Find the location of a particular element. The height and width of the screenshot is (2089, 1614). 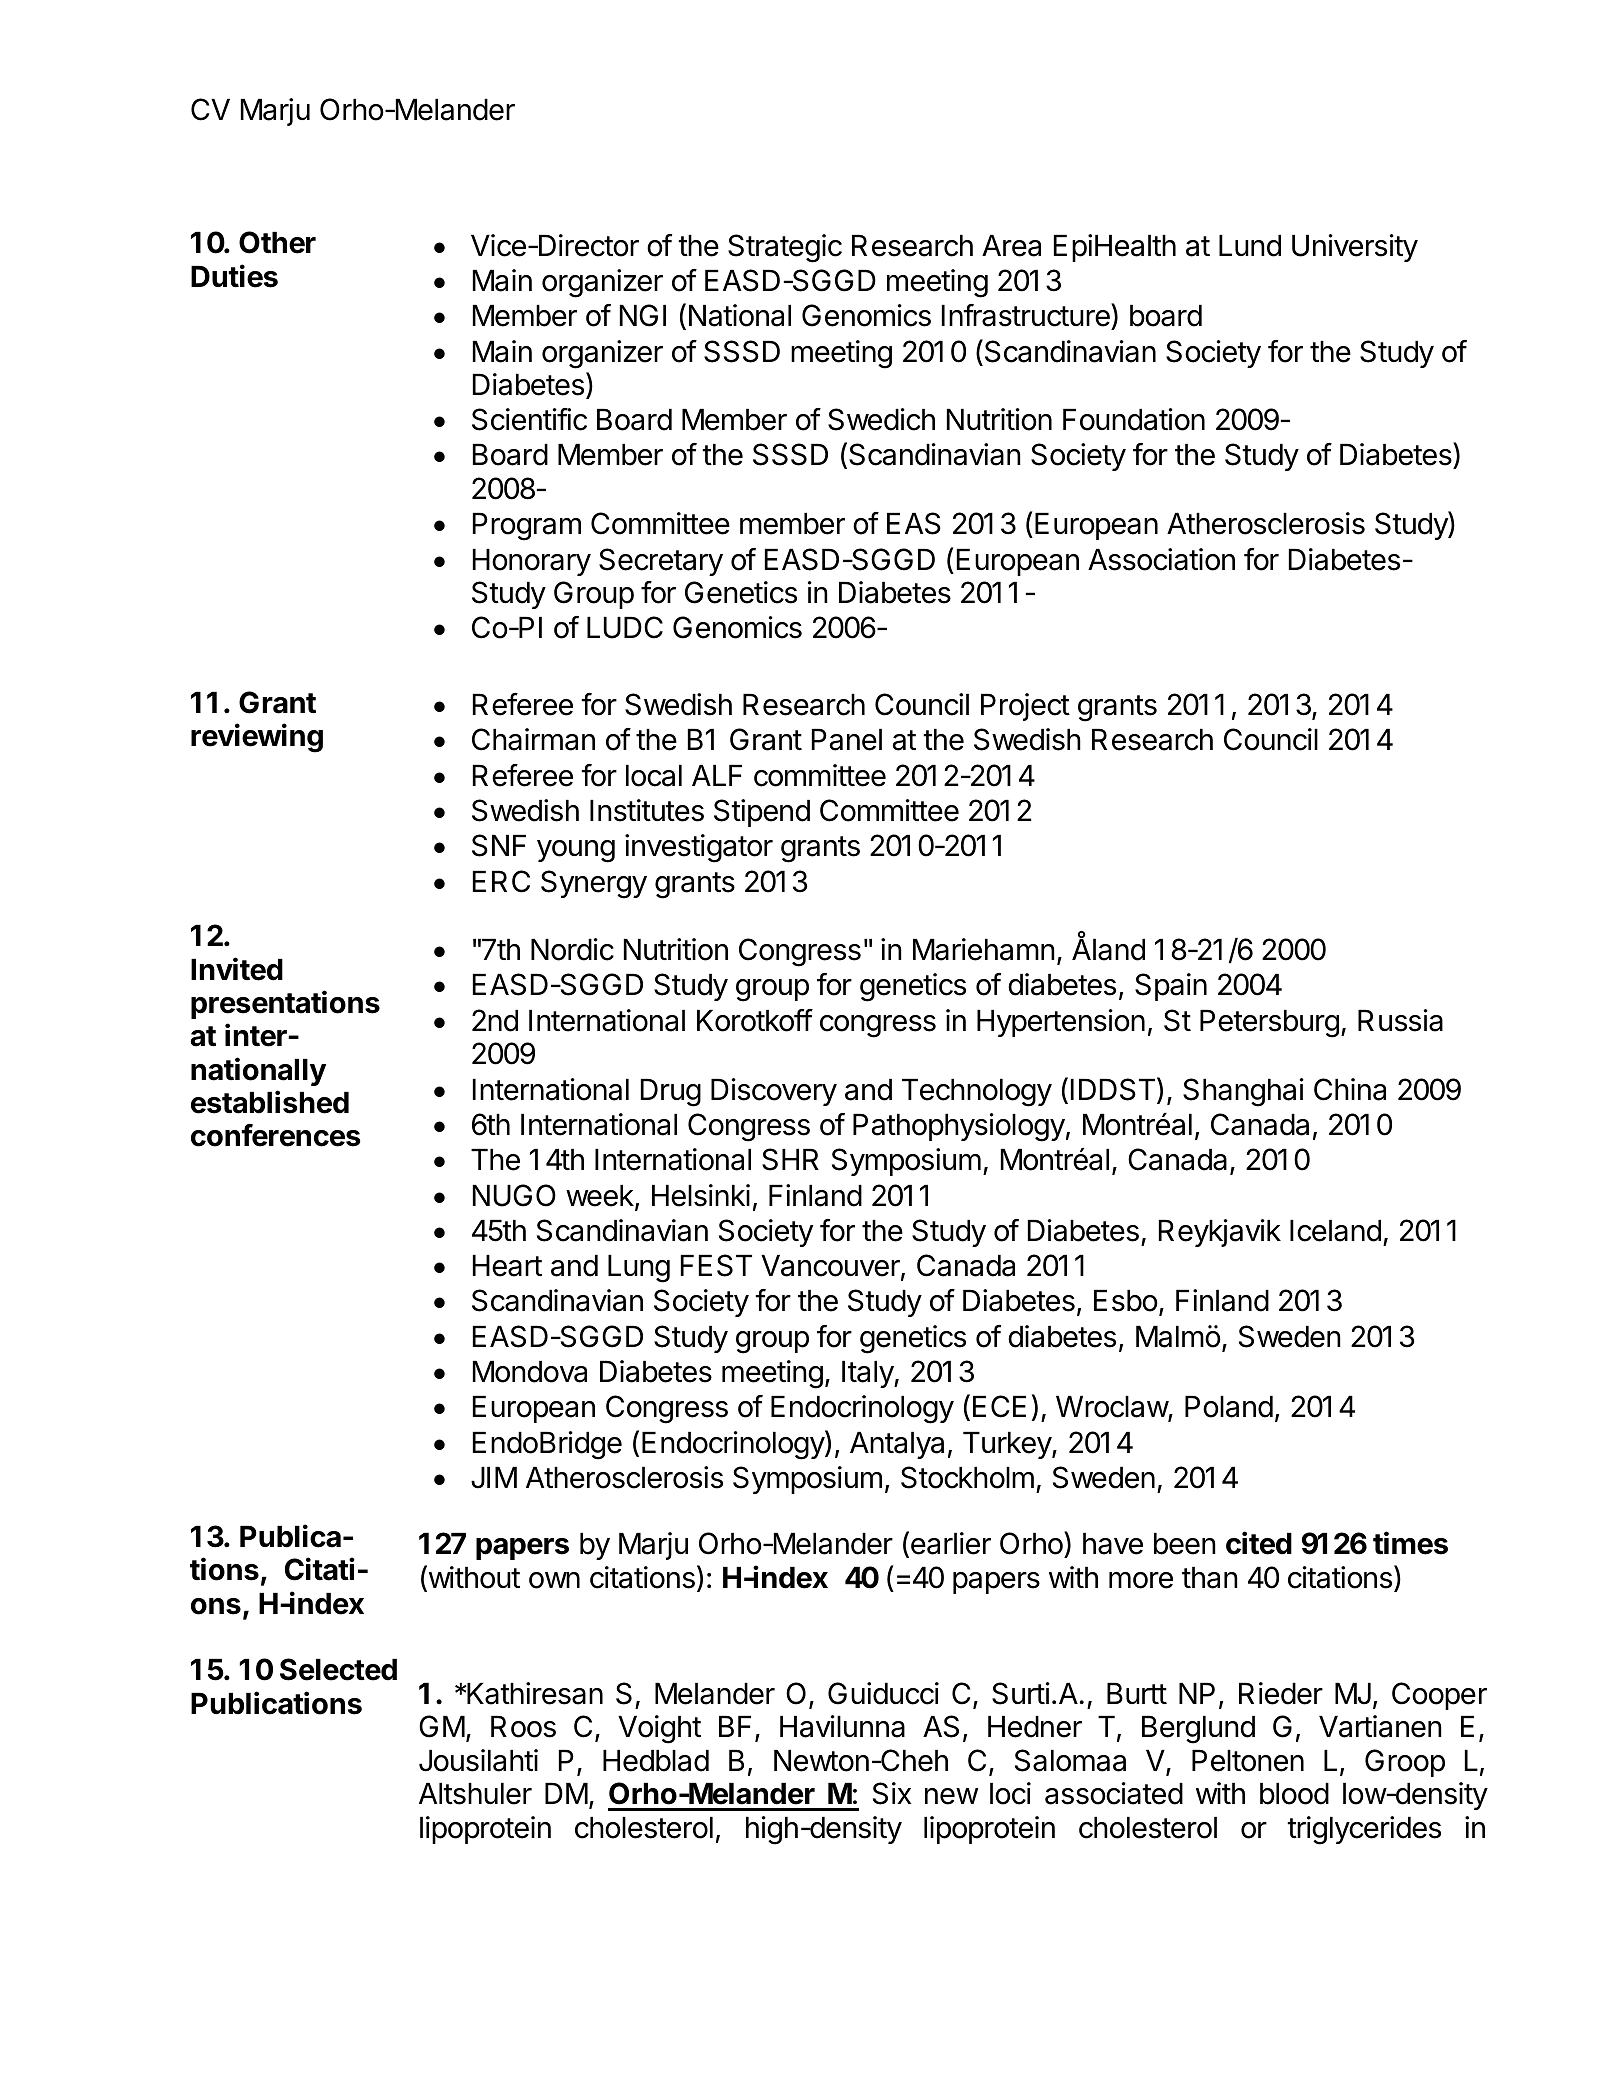

blood is located at coordinates (1294, 1794).
